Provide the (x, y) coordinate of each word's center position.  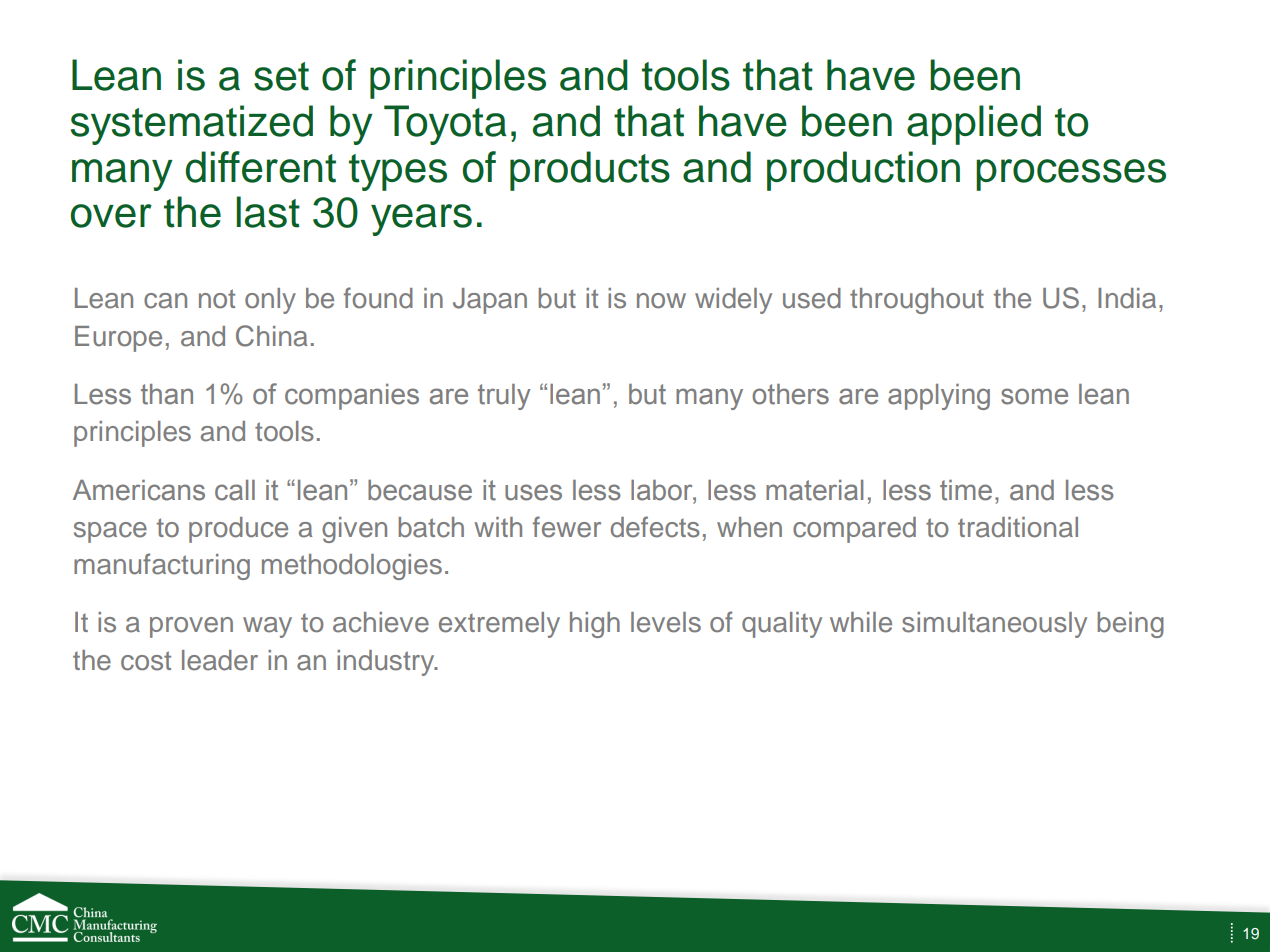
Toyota (445, 125)
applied (974, 125)
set (281, 76)
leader (220, 660)
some (1034, 396)
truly (504, 397)
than (167, 394)
